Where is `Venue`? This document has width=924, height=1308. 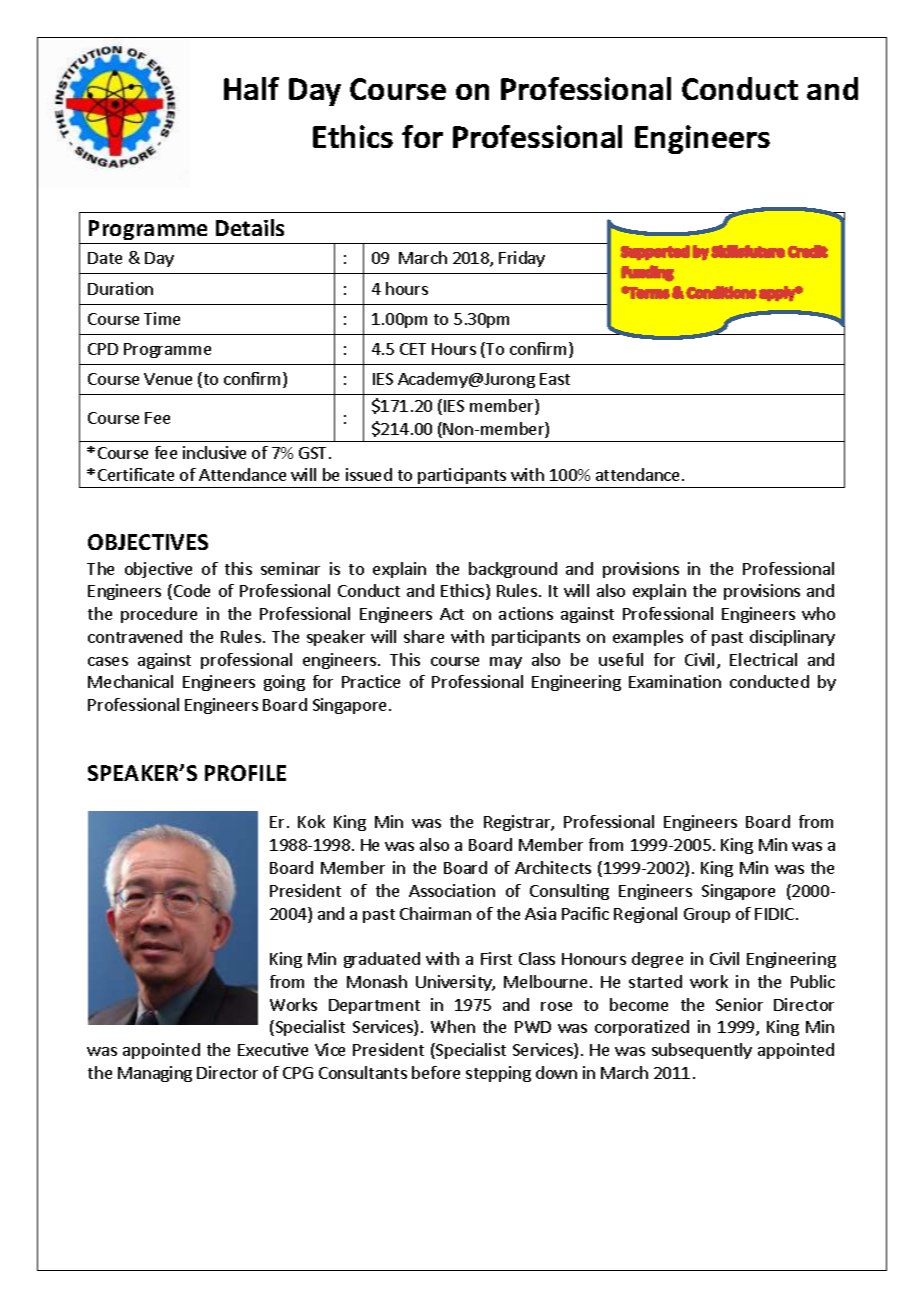
Venue is located at coordinates (168, 379).
